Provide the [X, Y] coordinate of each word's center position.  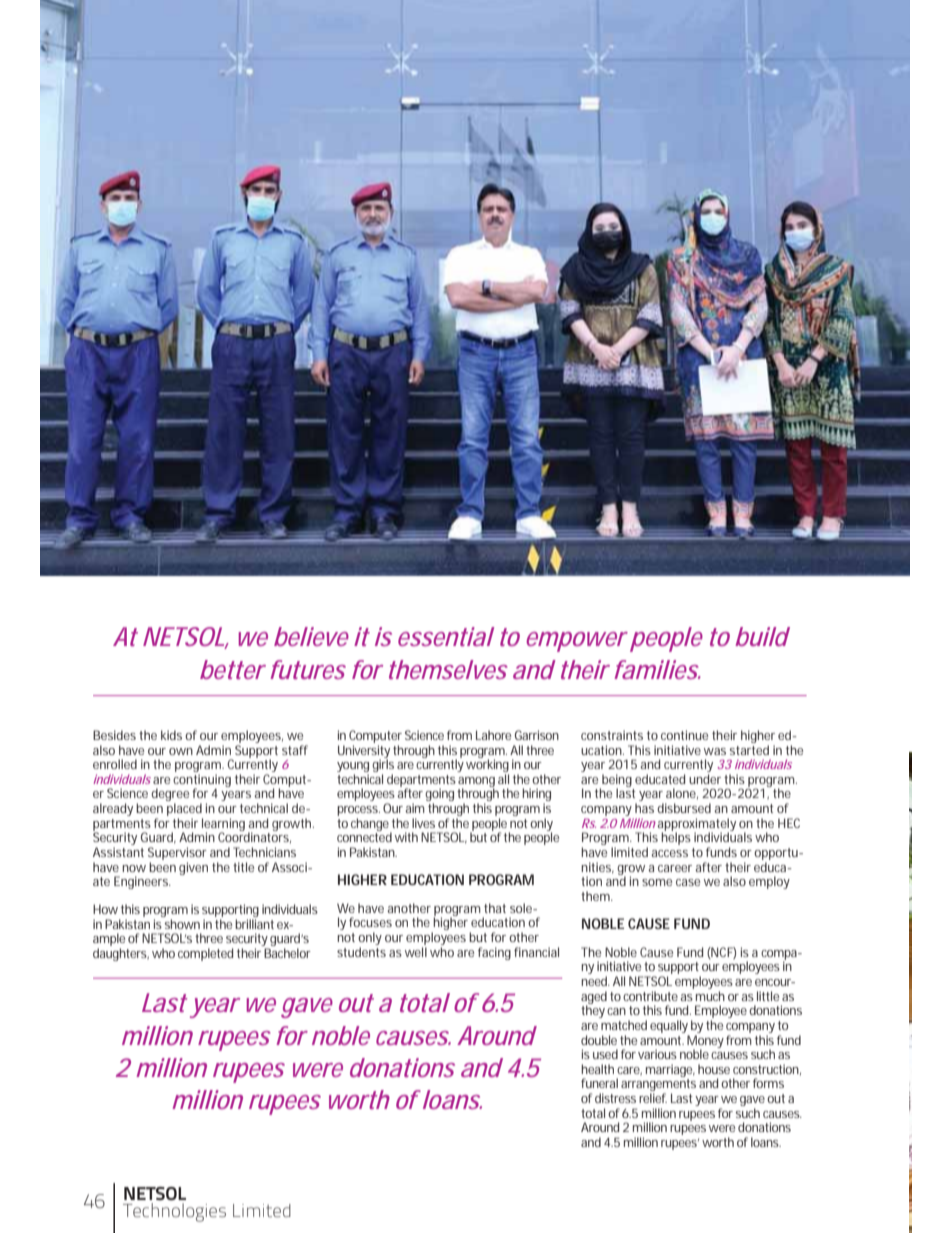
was [715, 751]
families [657, 669]
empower [577, 642]
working [487, 766]
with [406, 837]
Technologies [174, 1212]
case [688, 882]
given [193, 868]
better [233, 669]
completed [205, 954]
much [710, 996]
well [416, 952]
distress [615, 1098]
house [714, 1069]
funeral [599, 1083]
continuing [202, 781]
